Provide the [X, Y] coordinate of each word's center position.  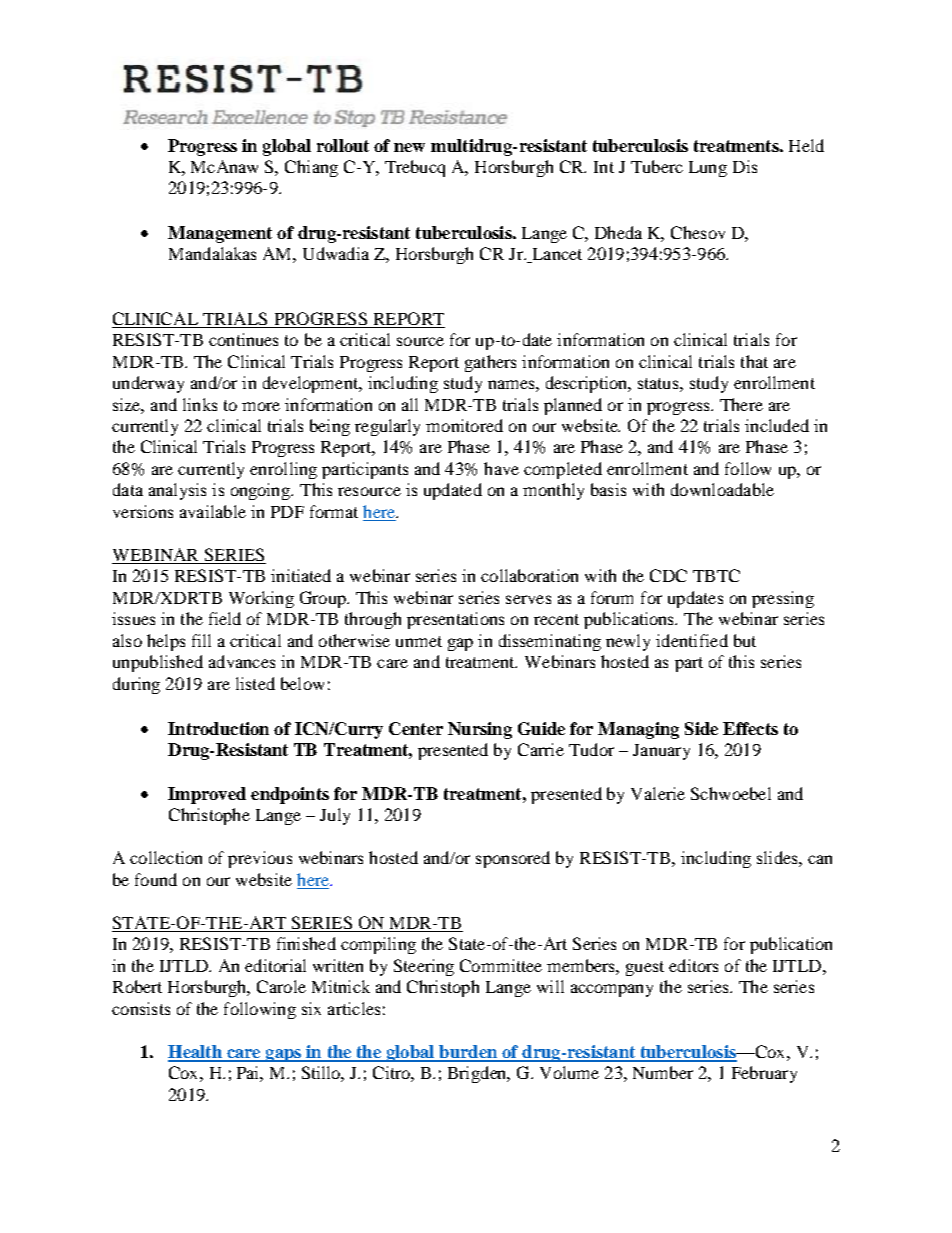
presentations [455, 620]
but [745, 640]
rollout [343, 145]
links [200, 404]
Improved [207, 795]
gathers [490, 363]
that [754, 361]
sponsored [513, 859]
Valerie [658, 793]
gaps [283, 1055]
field [225, 618]
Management [220, 234]
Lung [708, 169]
